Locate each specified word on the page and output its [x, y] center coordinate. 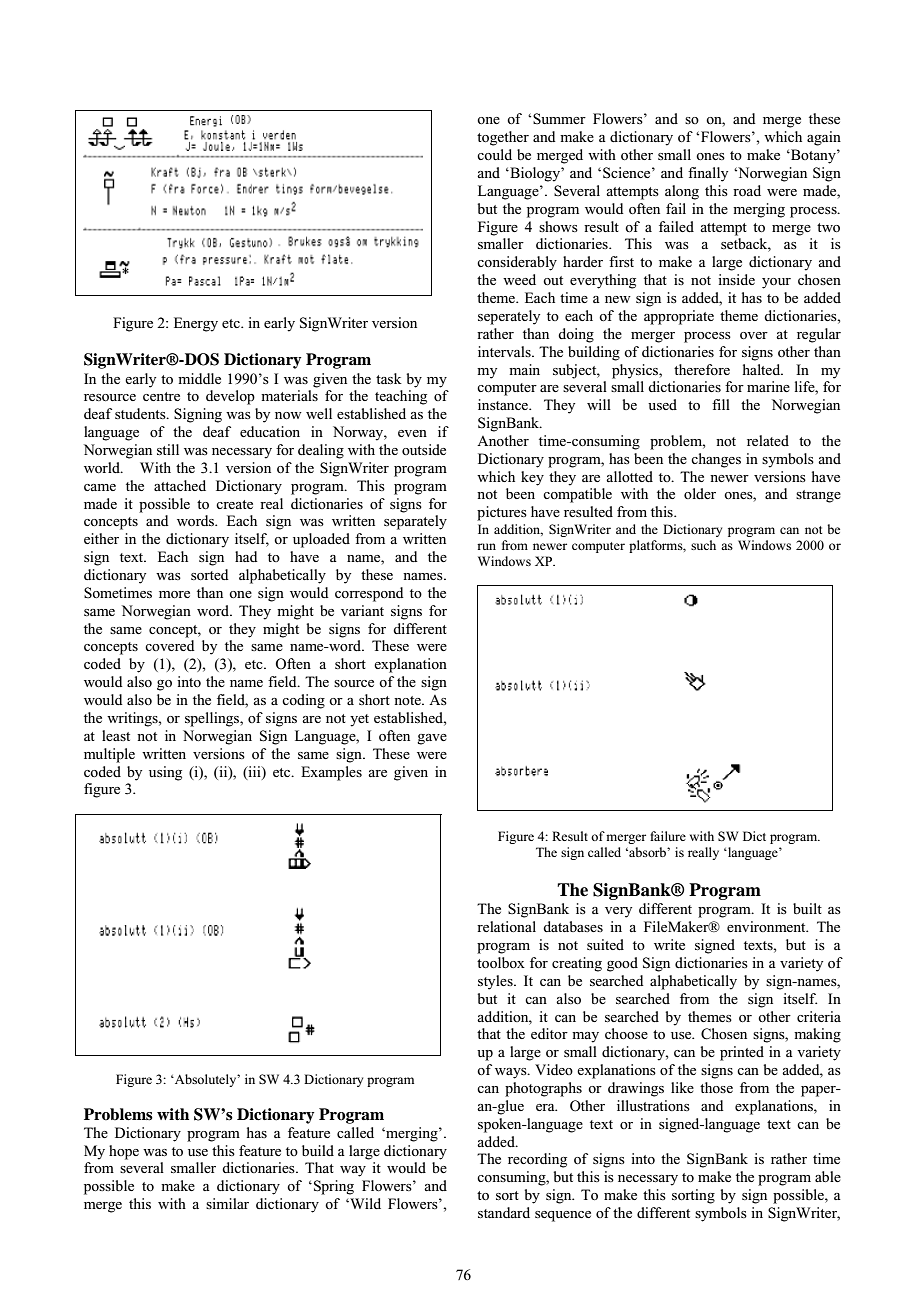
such [703, 545]
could [494, 154]
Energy [196, 324]
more [174, 594]
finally [708, 174]
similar [227, 1203]
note [408, 700]
